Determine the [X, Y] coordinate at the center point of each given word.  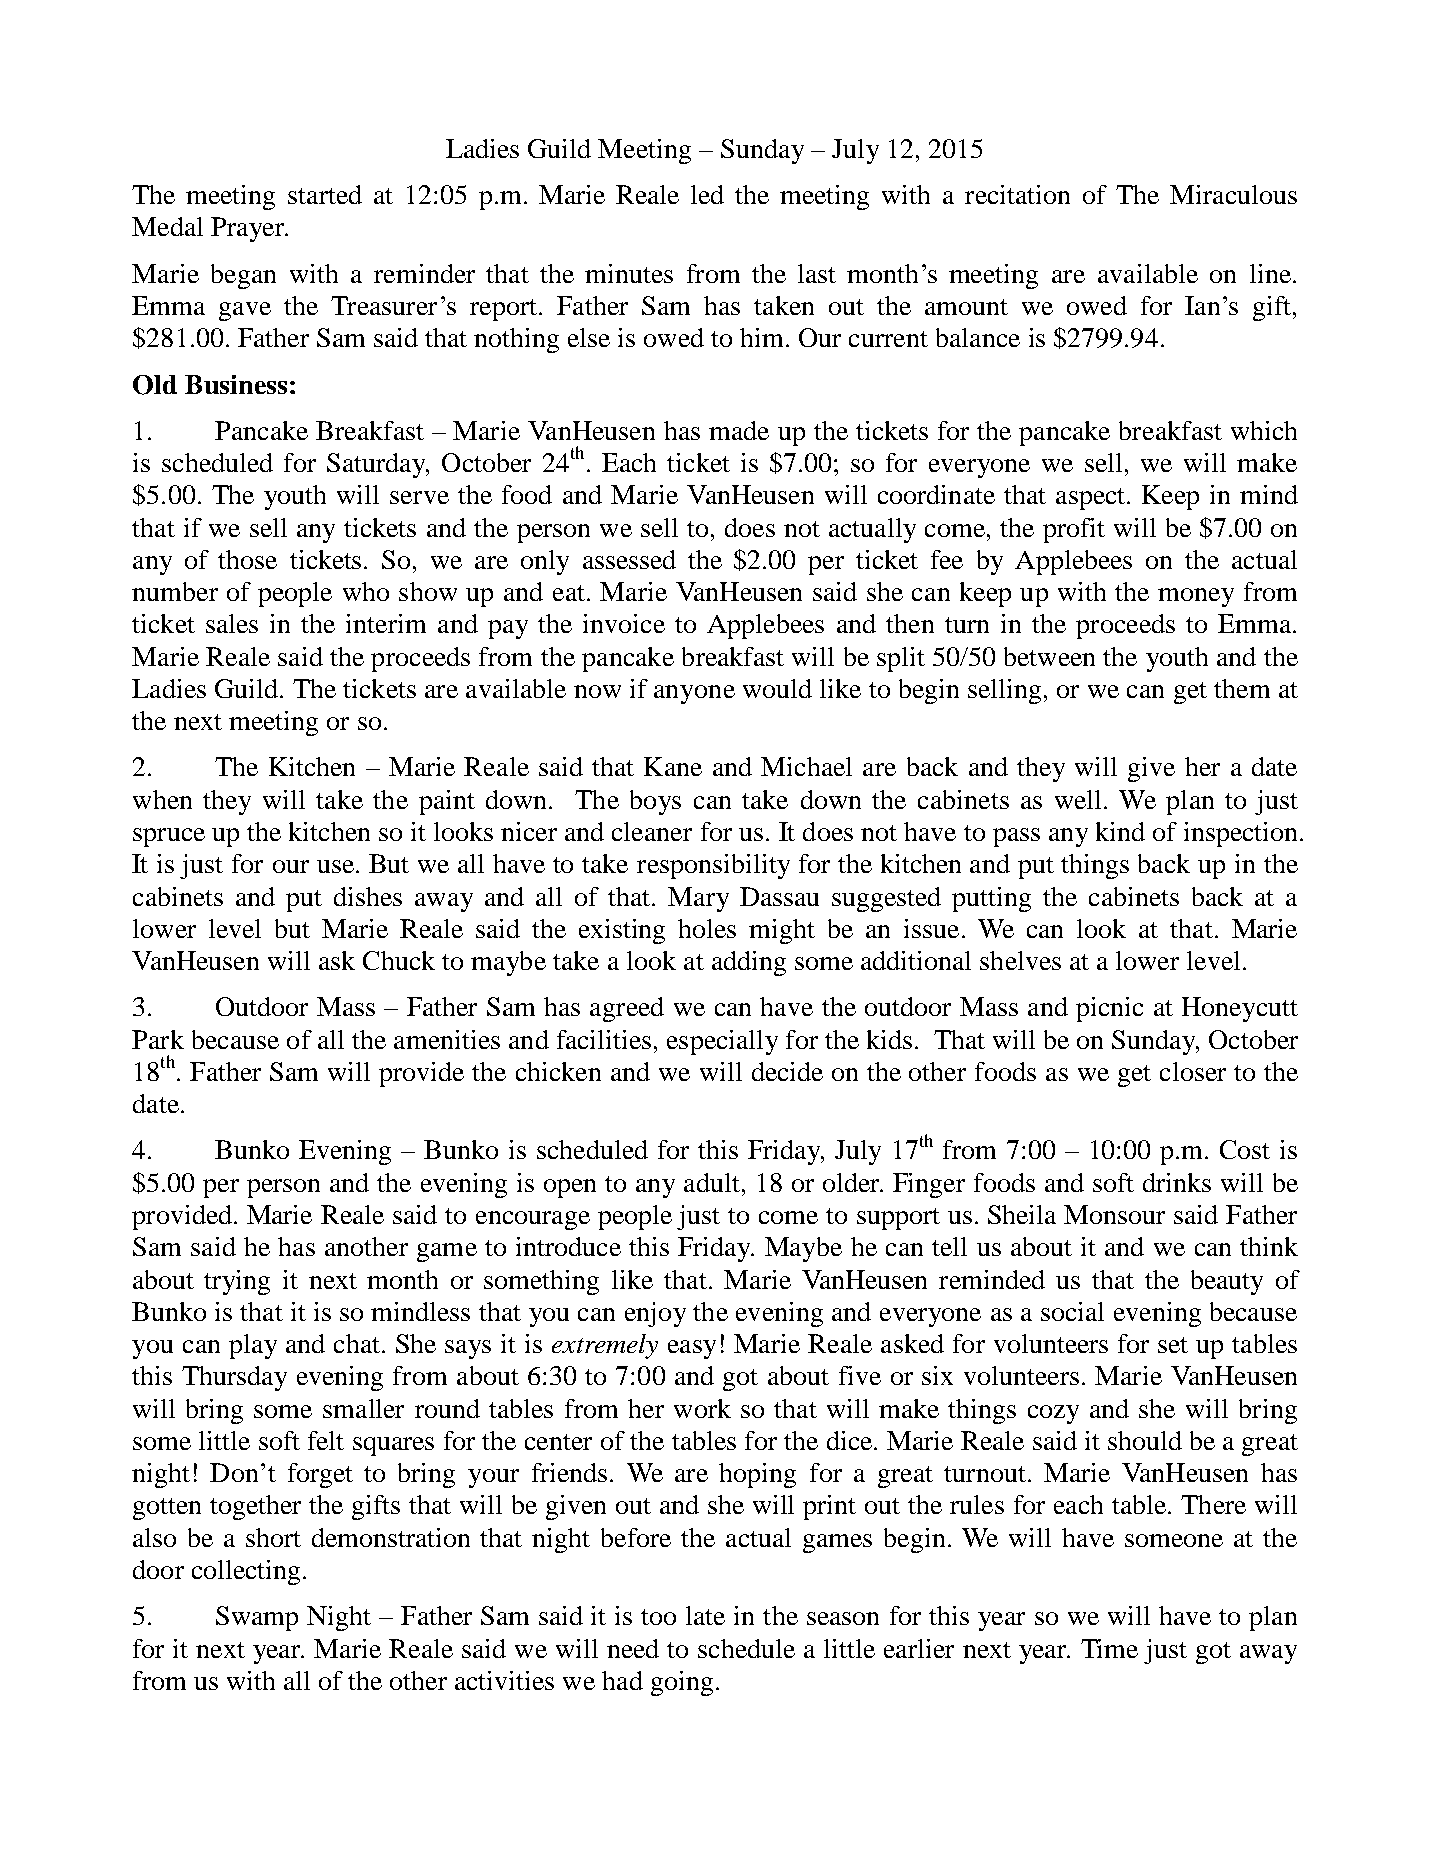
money [1196, 597]
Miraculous [1233, 194]
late [705, 1615]
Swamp [257, 1618]
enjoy [655, 1314]
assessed [629, 559]
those [247, 559]
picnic [1109, 1009]
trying [237, 1282]
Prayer [249, 229]
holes [707, 928]
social [1072, 1311]
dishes [368, 896]
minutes [629, 273]
